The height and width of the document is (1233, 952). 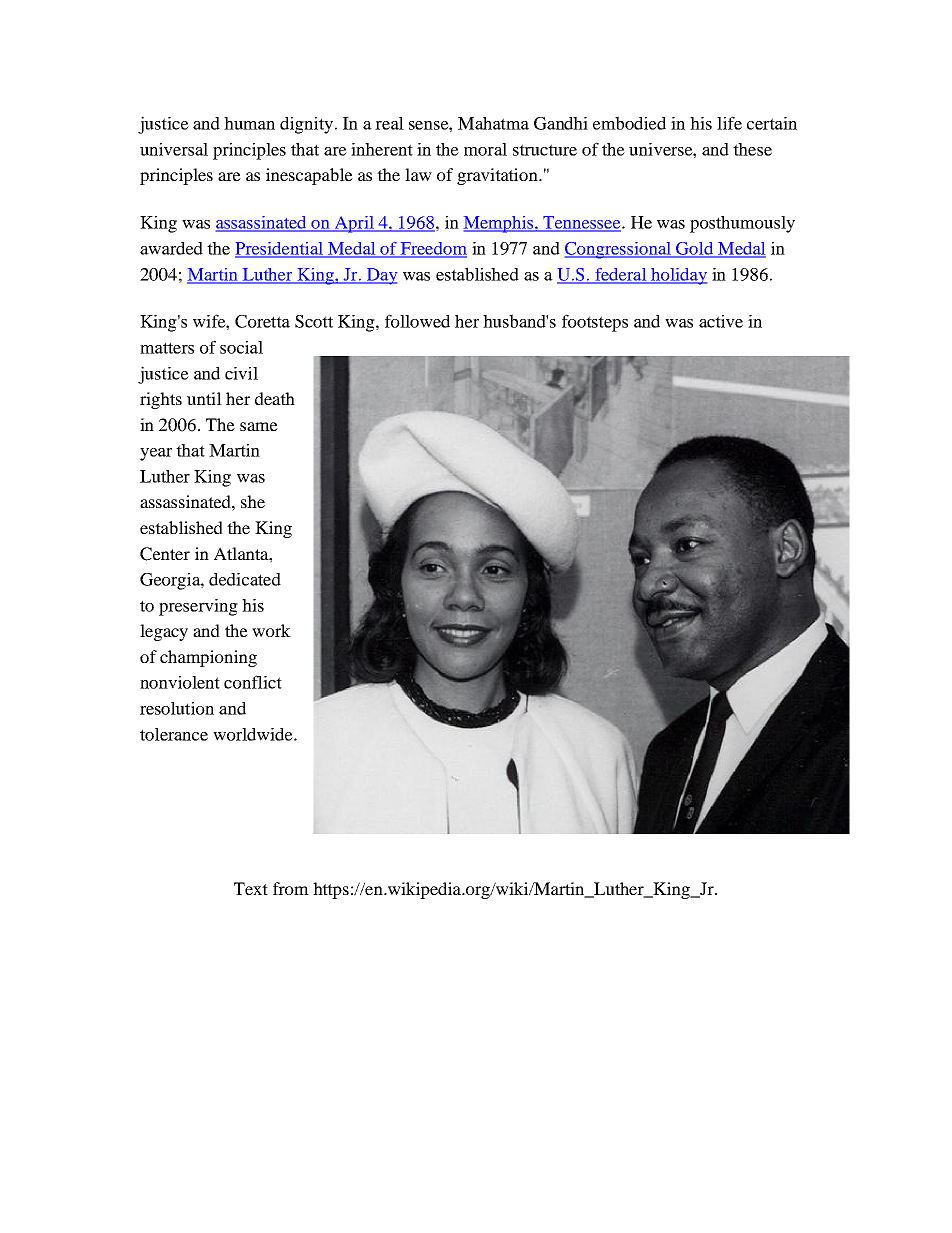 I want to click on active, so click(x=721, y=321).
